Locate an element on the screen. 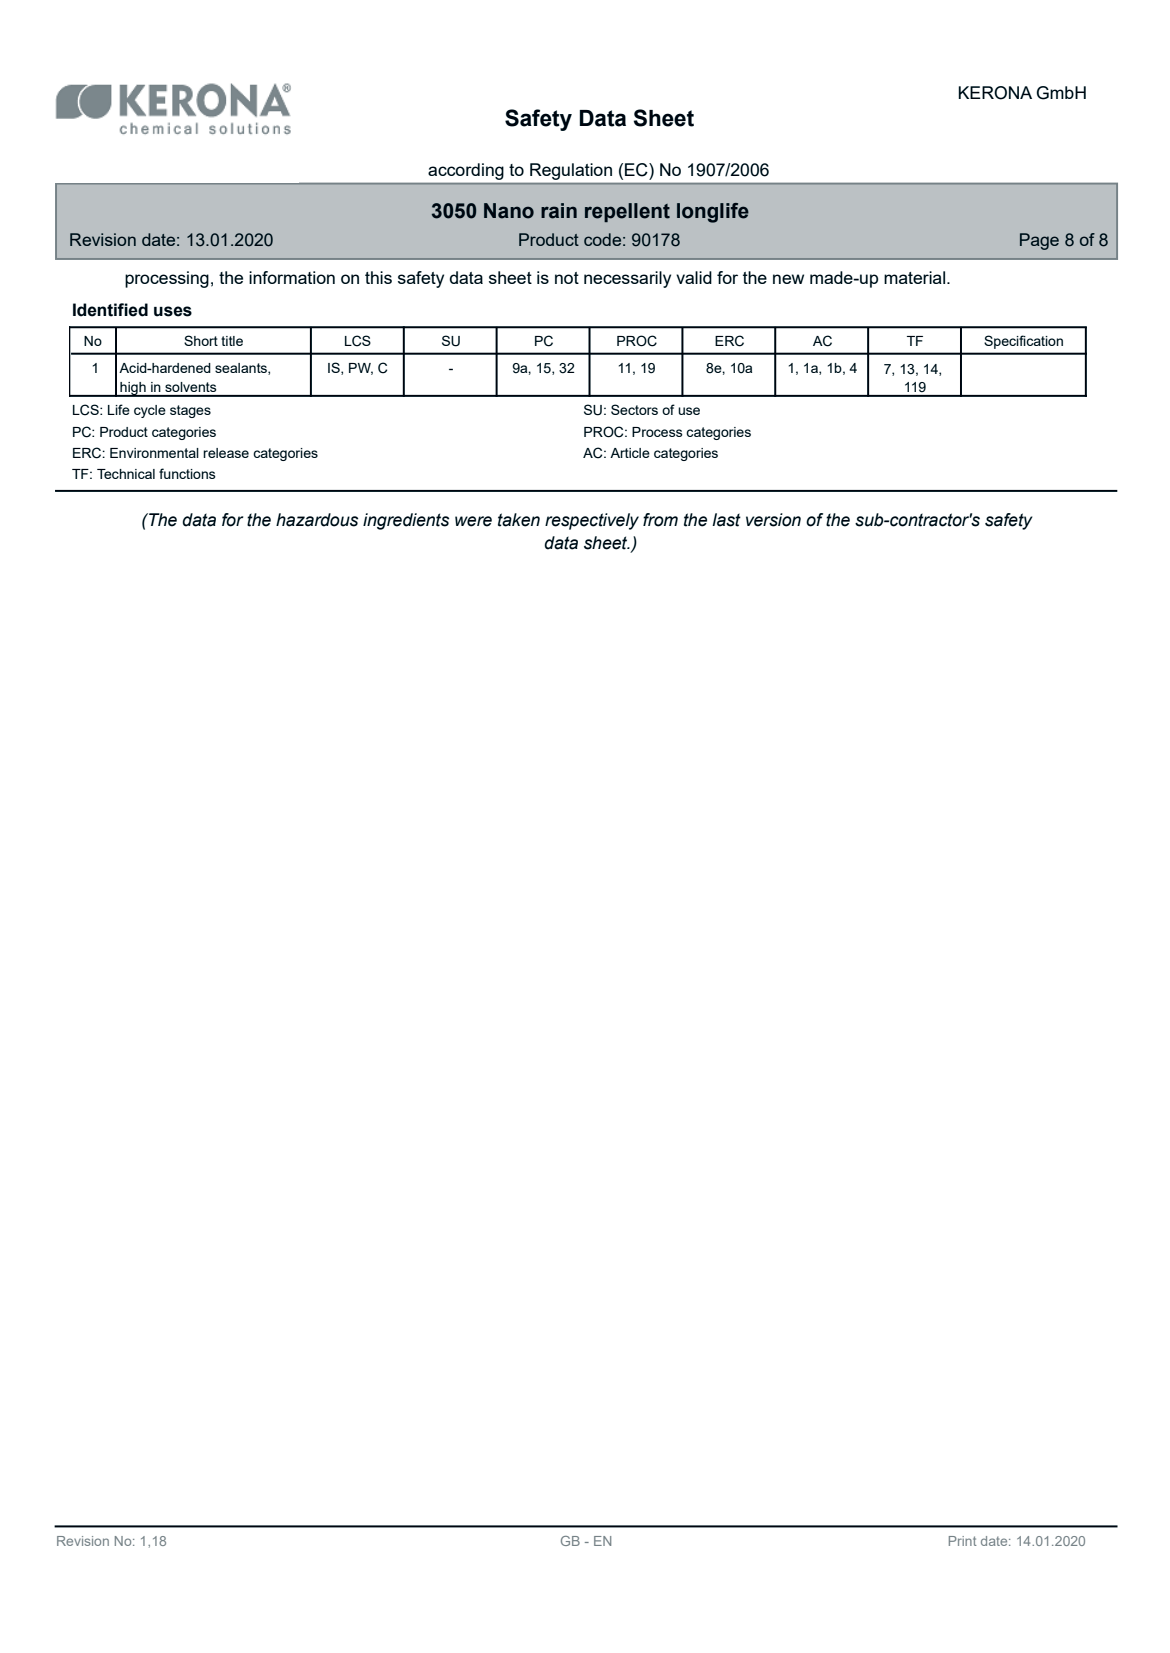 The image size is (1170, 1653). material is located at coordinates (916, 277).
